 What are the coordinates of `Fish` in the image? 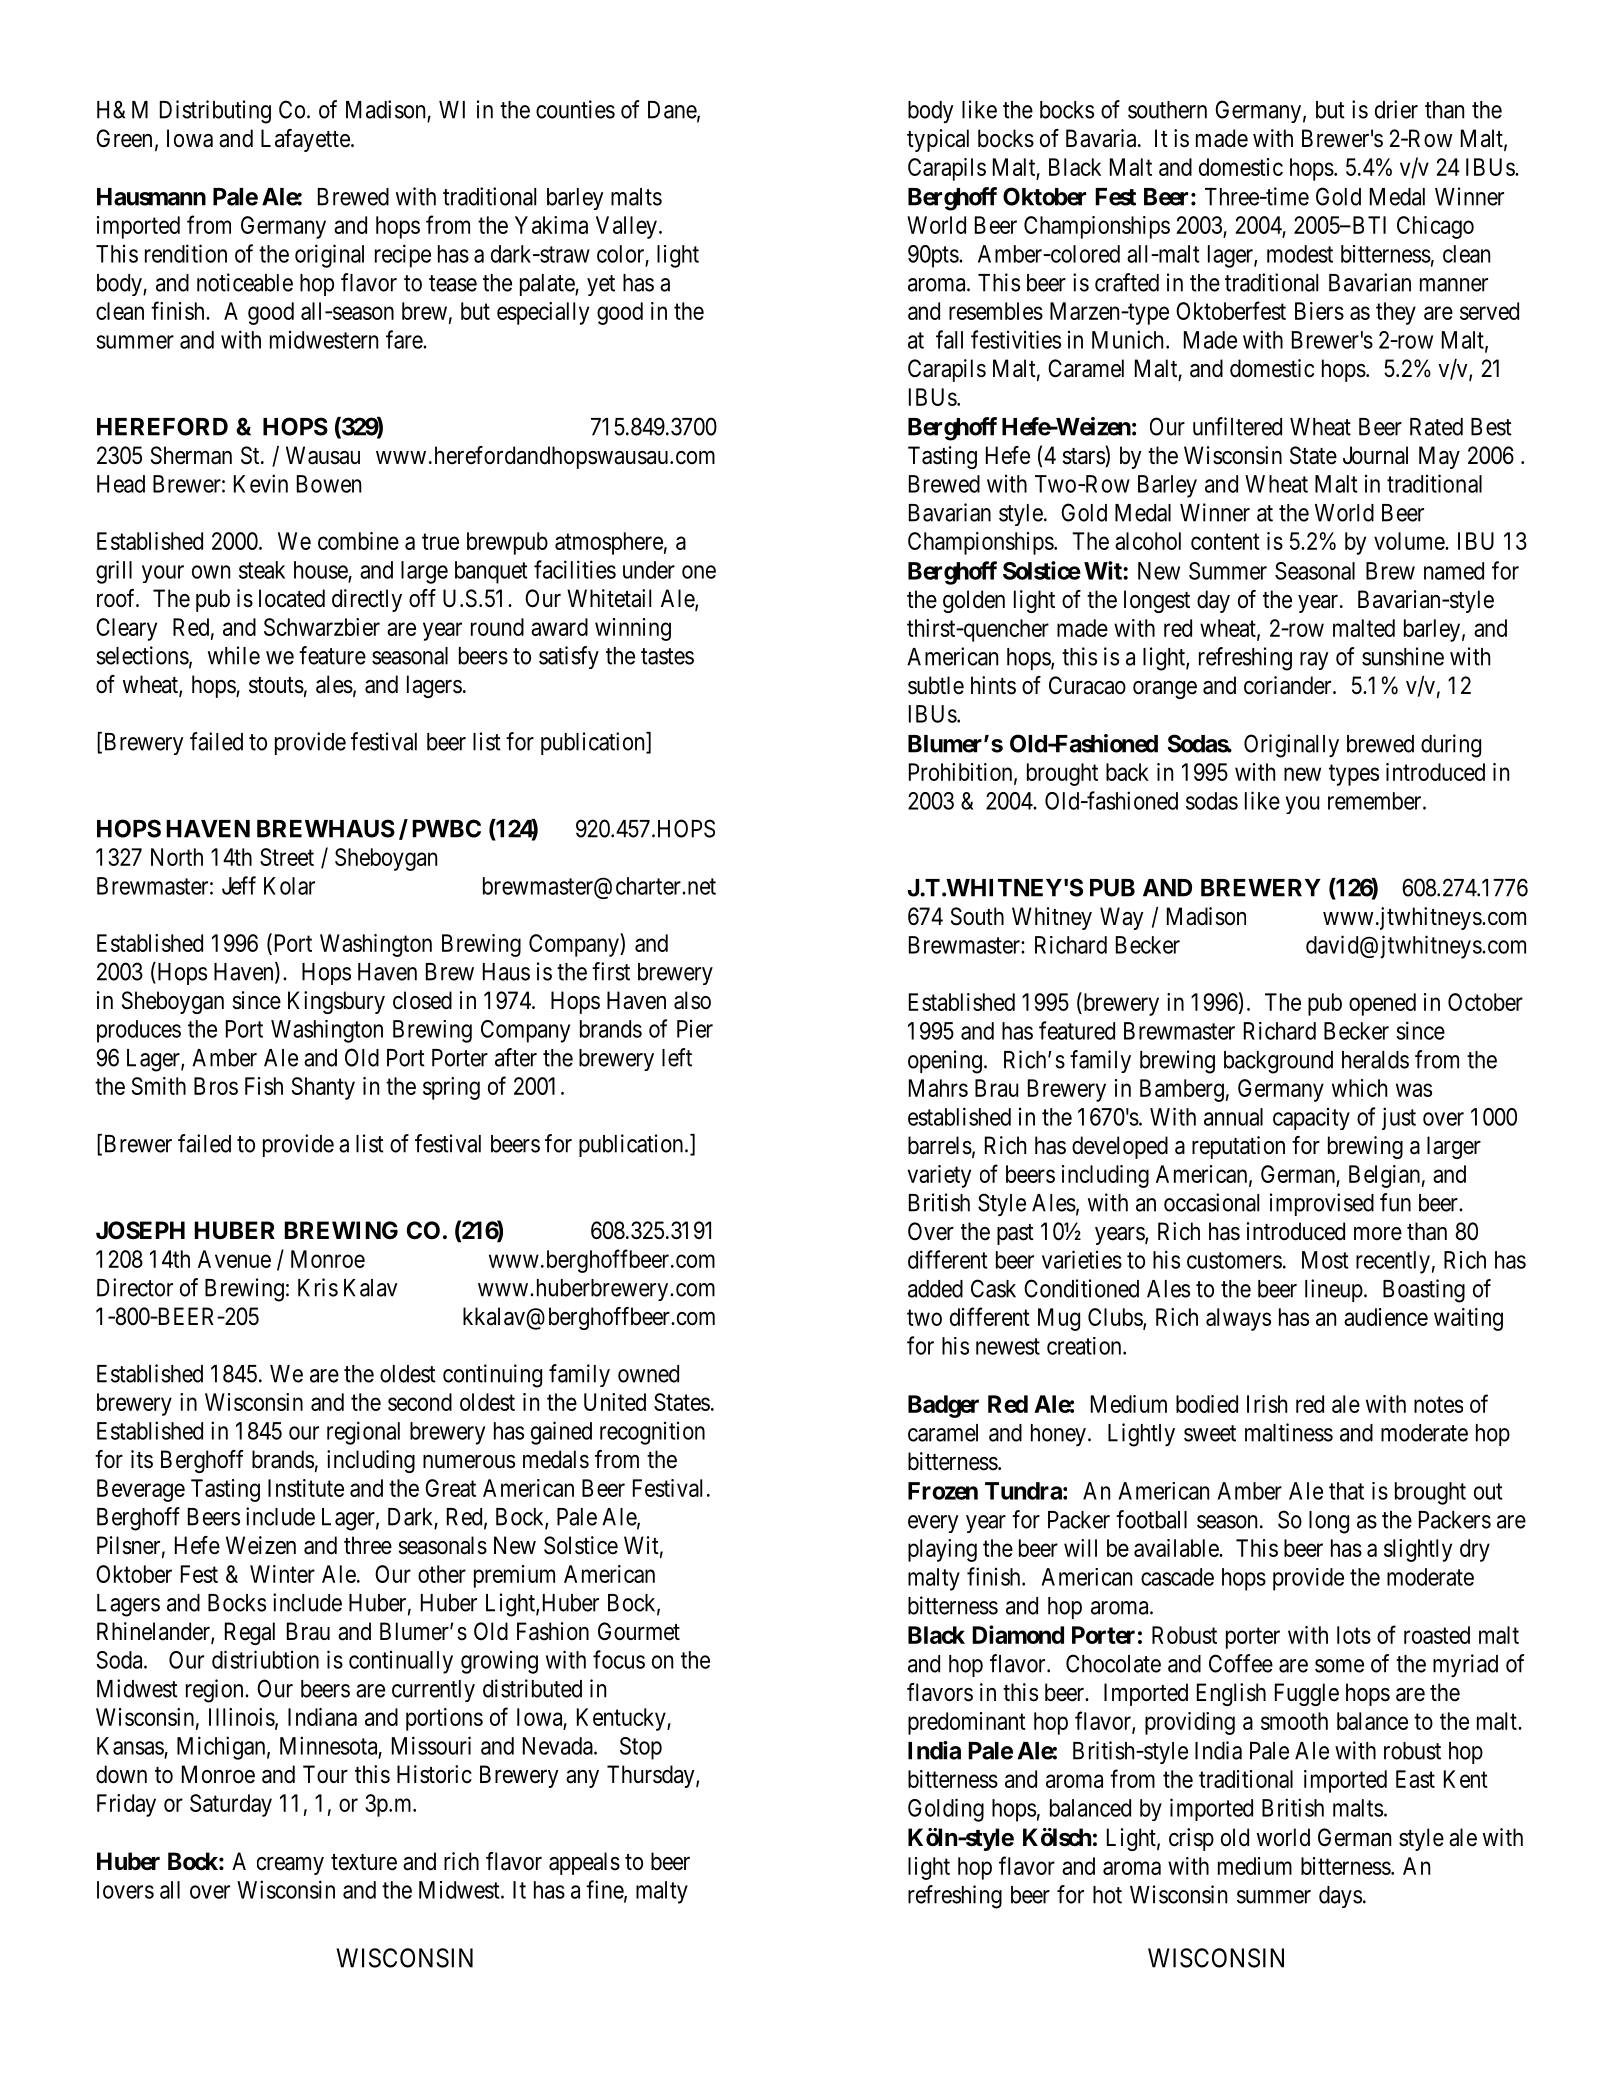 It's located at (264, 1086).
